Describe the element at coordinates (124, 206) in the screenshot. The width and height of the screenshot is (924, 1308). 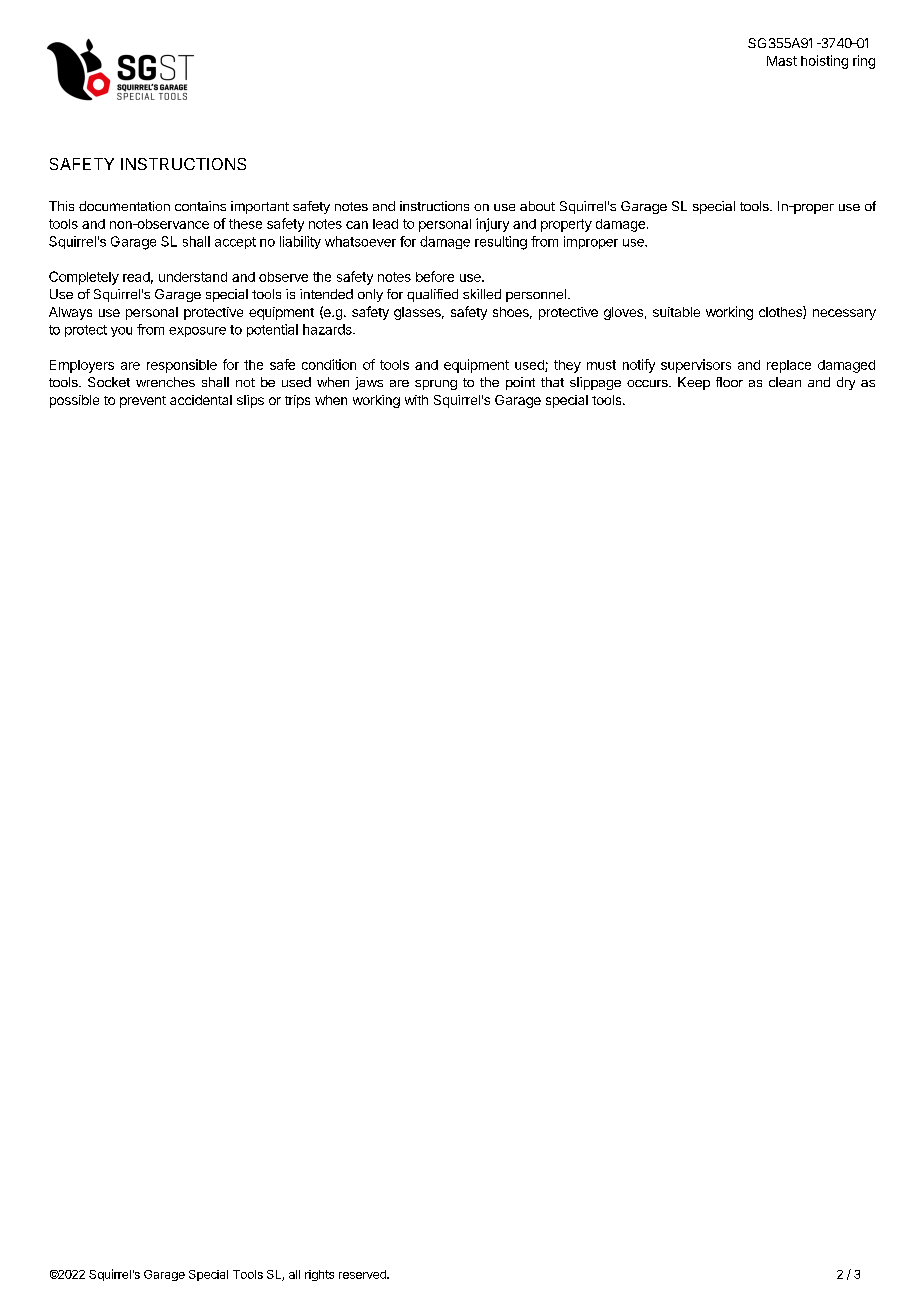
I see `documentation` at that location.
